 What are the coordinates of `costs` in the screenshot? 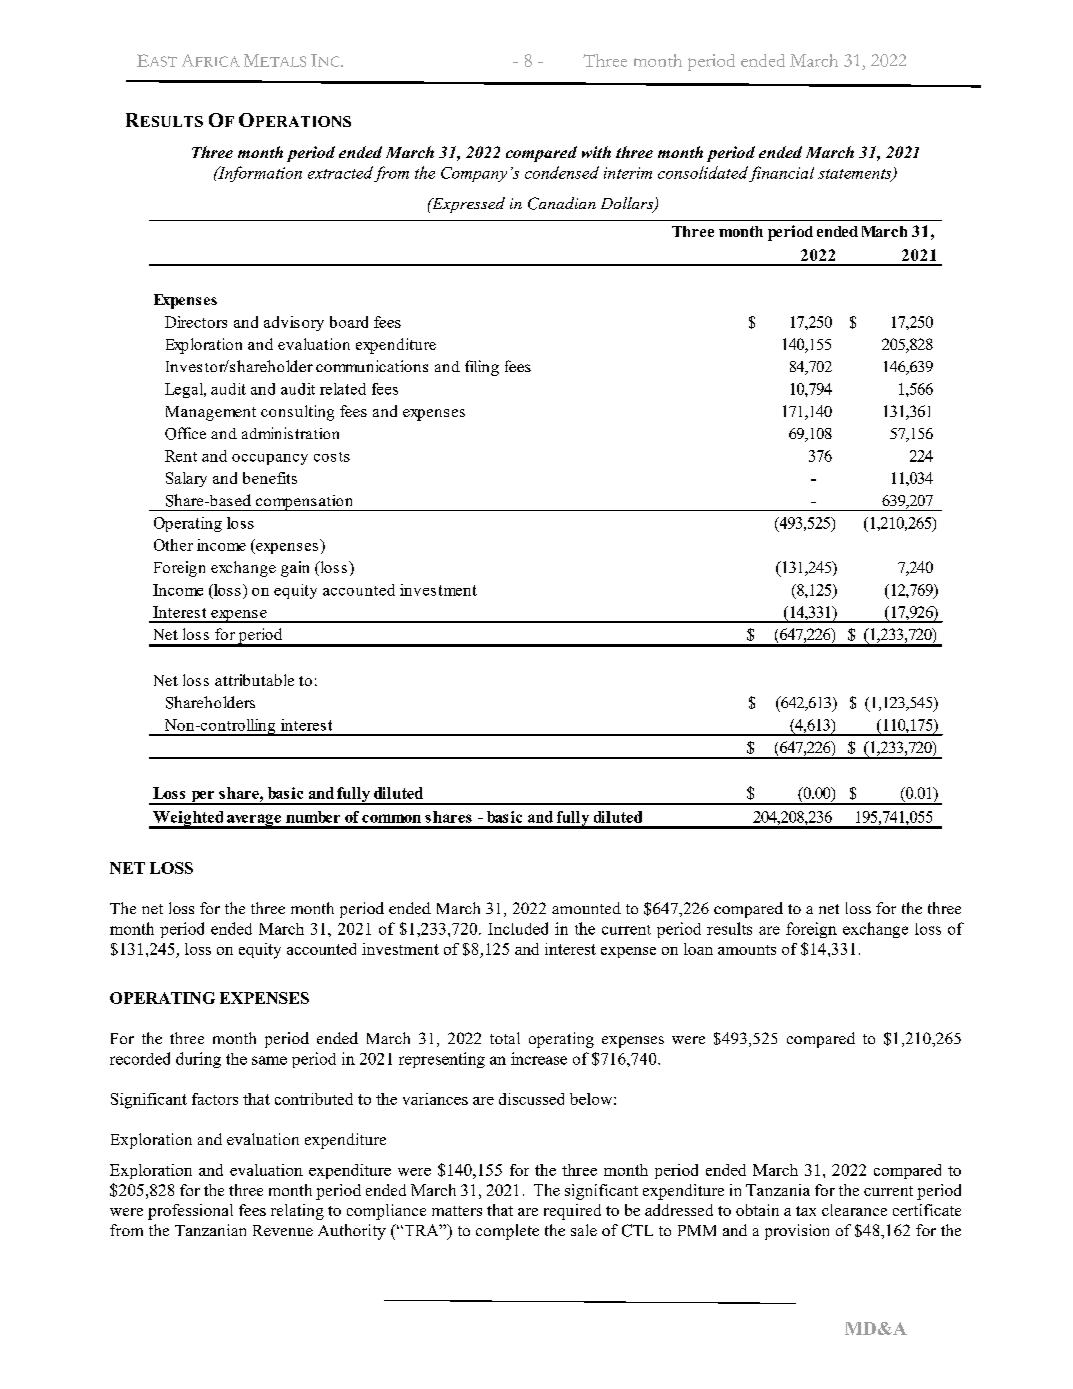 It's located at (332, 457).
